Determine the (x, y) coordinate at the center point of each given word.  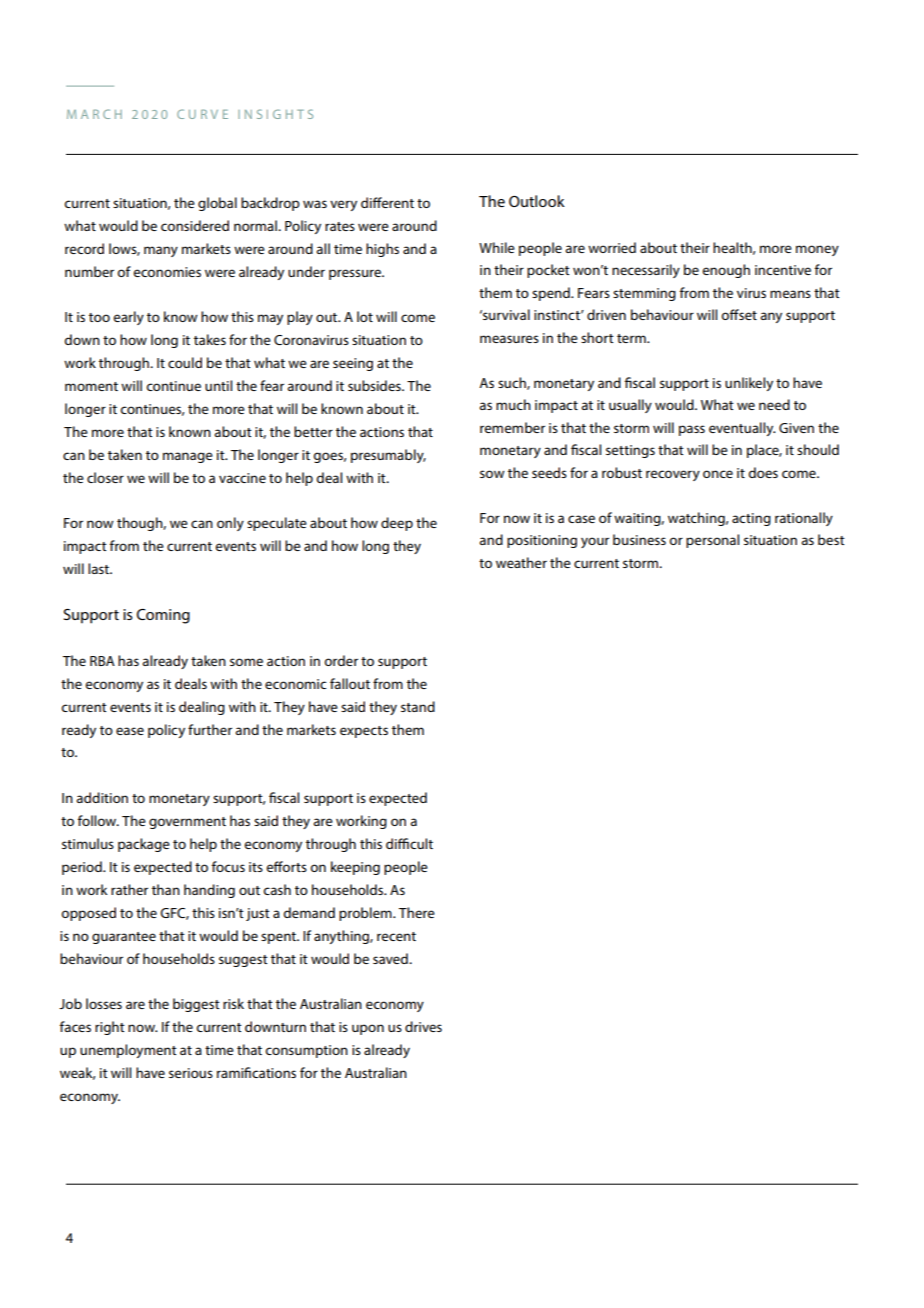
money (817, 250)
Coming (163, 616)
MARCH (94, 114)
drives (423, 1026)
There (417, 912)
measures (509, 339)
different (387, 202)
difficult (409, 843)
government (187, 823)
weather (521, 562)
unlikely (749, 384)
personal (712, 541)
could (185, 362)
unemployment (128, 1051)
